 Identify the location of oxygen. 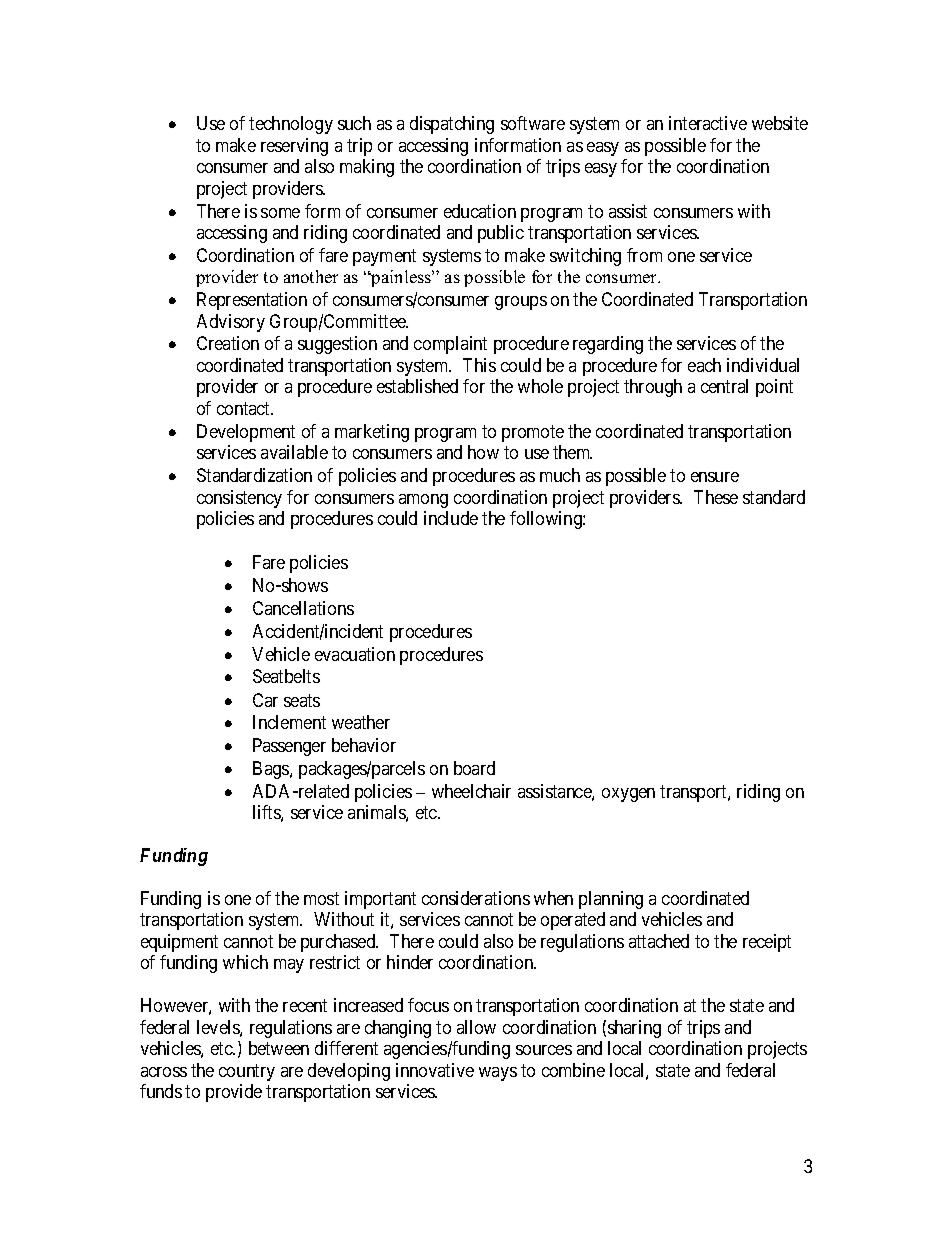
(628, 795).
